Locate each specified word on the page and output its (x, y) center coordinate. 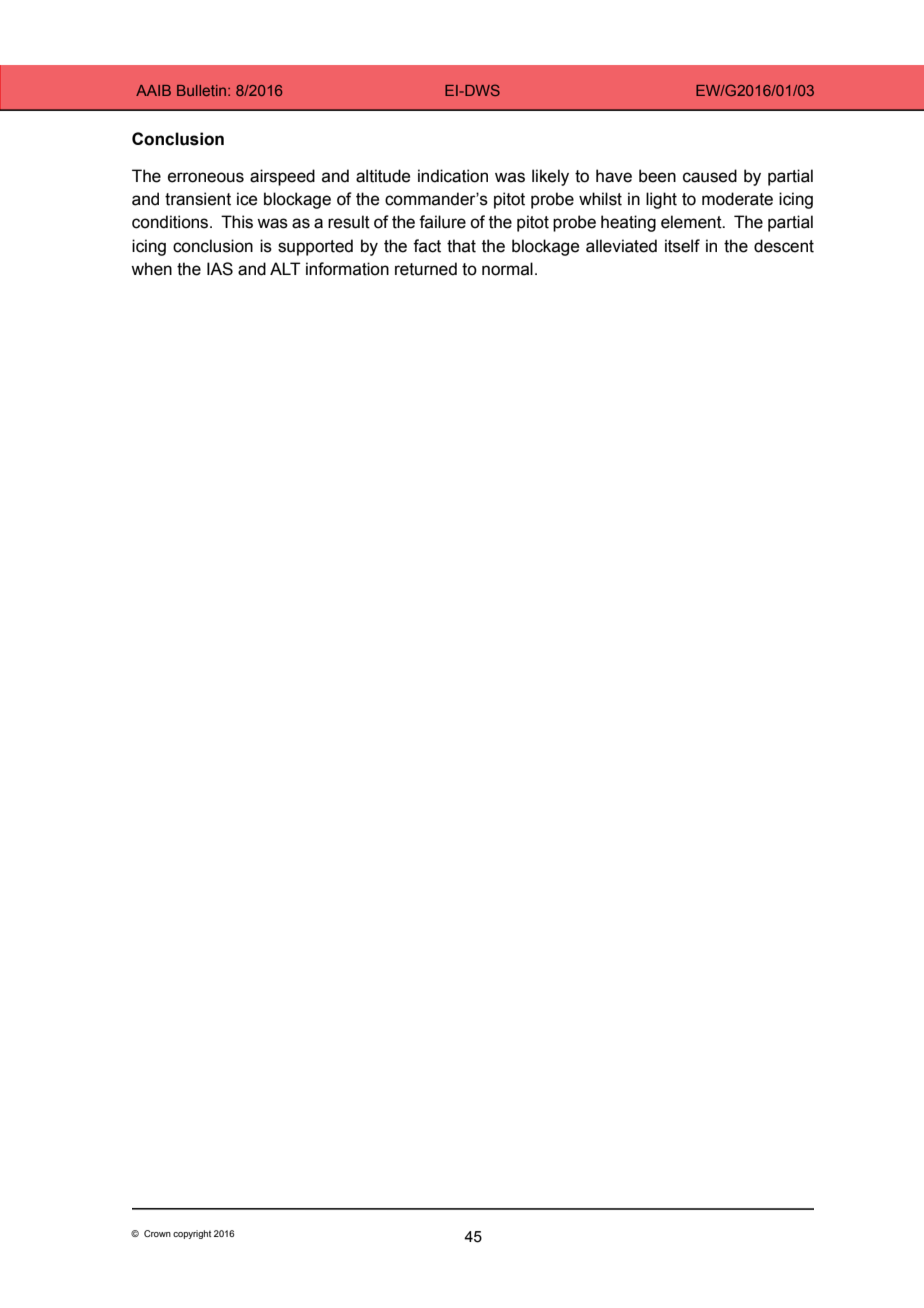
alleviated (621, 246)
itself (682, 246)
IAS (220, 269)
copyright (192, 1234)
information (347, 269)
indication (453, 176)
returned (426, 269)
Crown (157, 1233)
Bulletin (203, 90)
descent (784, 246)
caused (710, 176)
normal (507, 269)
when (151, 269)
